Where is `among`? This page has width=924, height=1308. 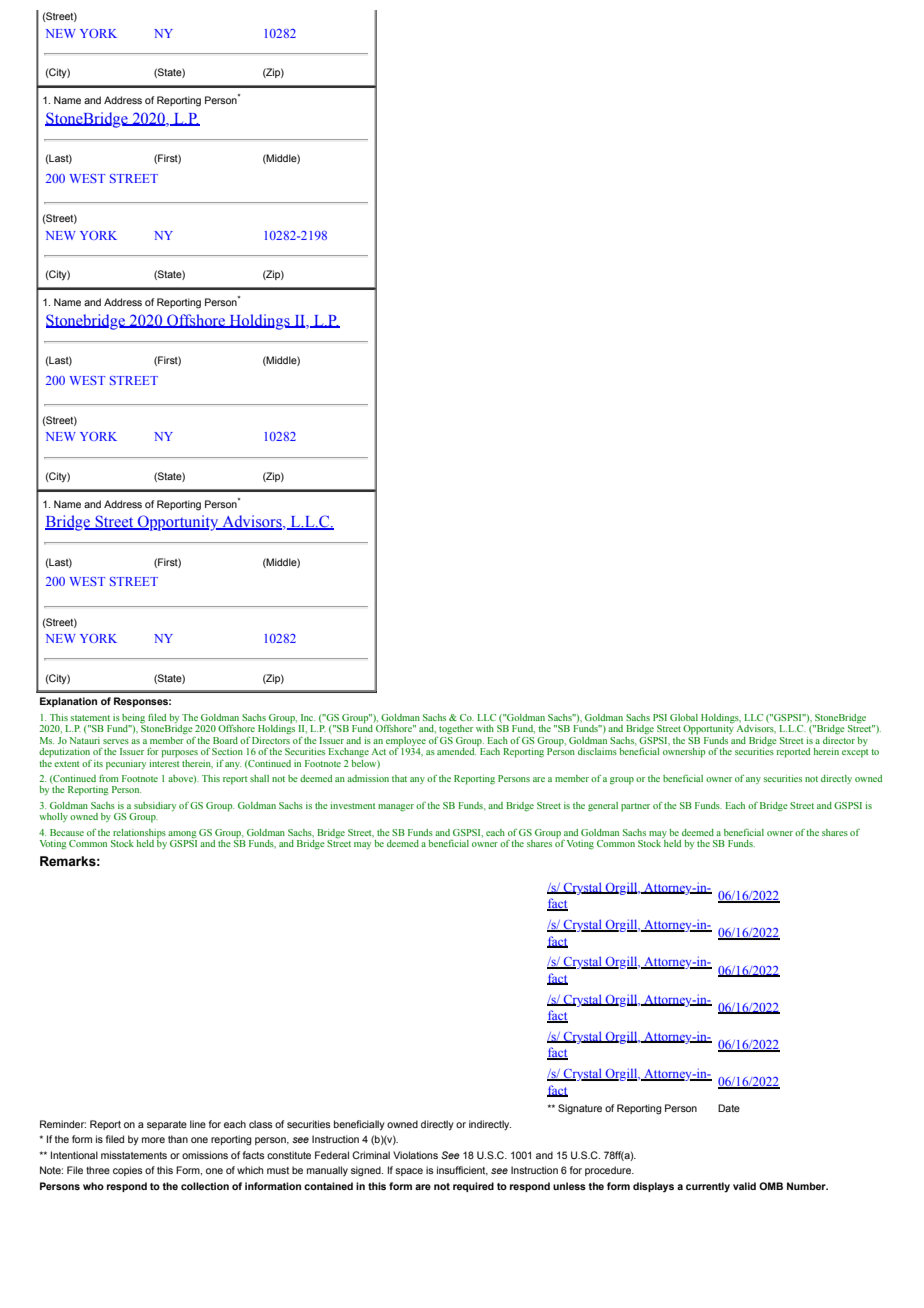 among is located at coordinates (182, 836).
